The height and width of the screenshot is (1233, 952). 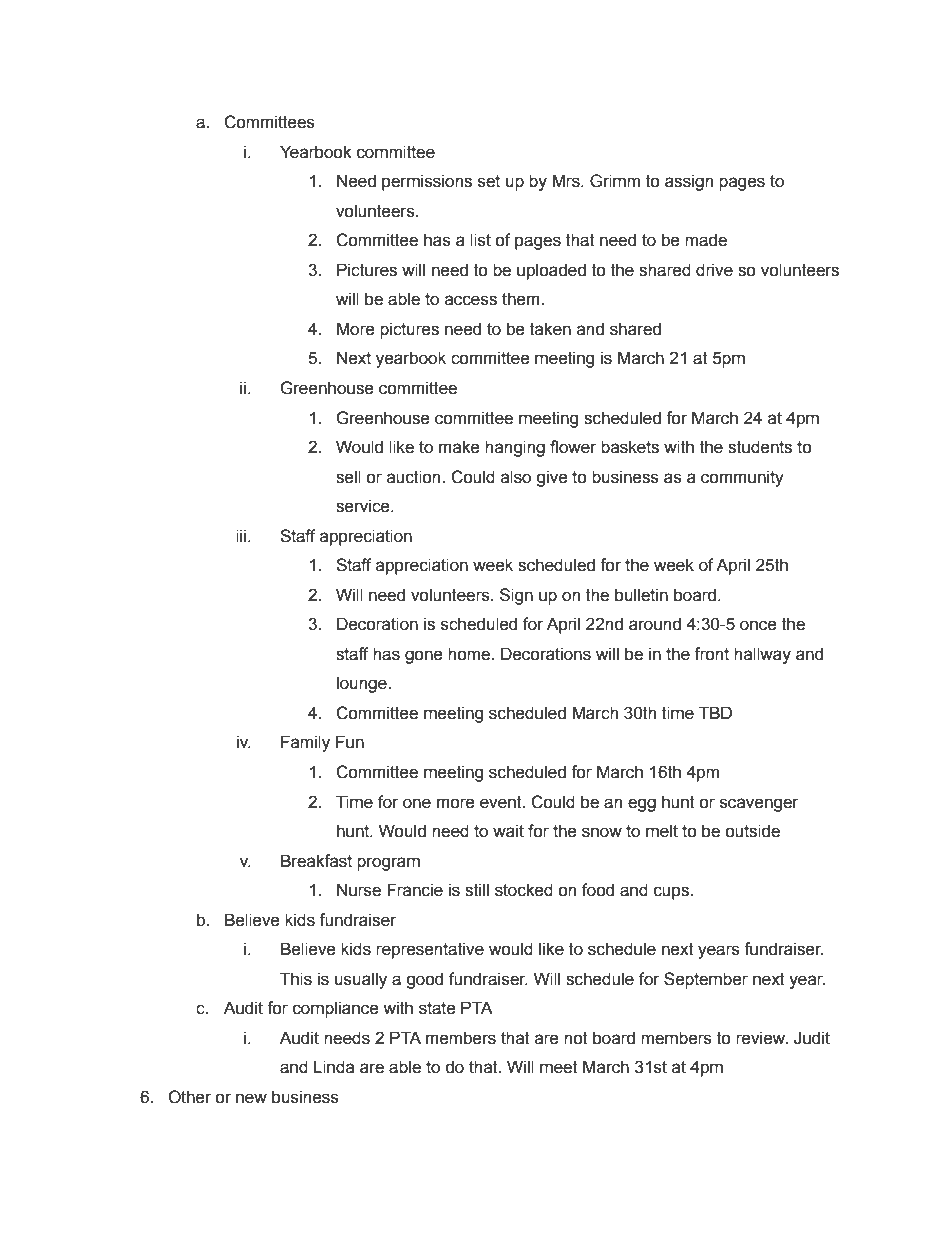 I want to click on permissions, so click(x=427, y=182).
